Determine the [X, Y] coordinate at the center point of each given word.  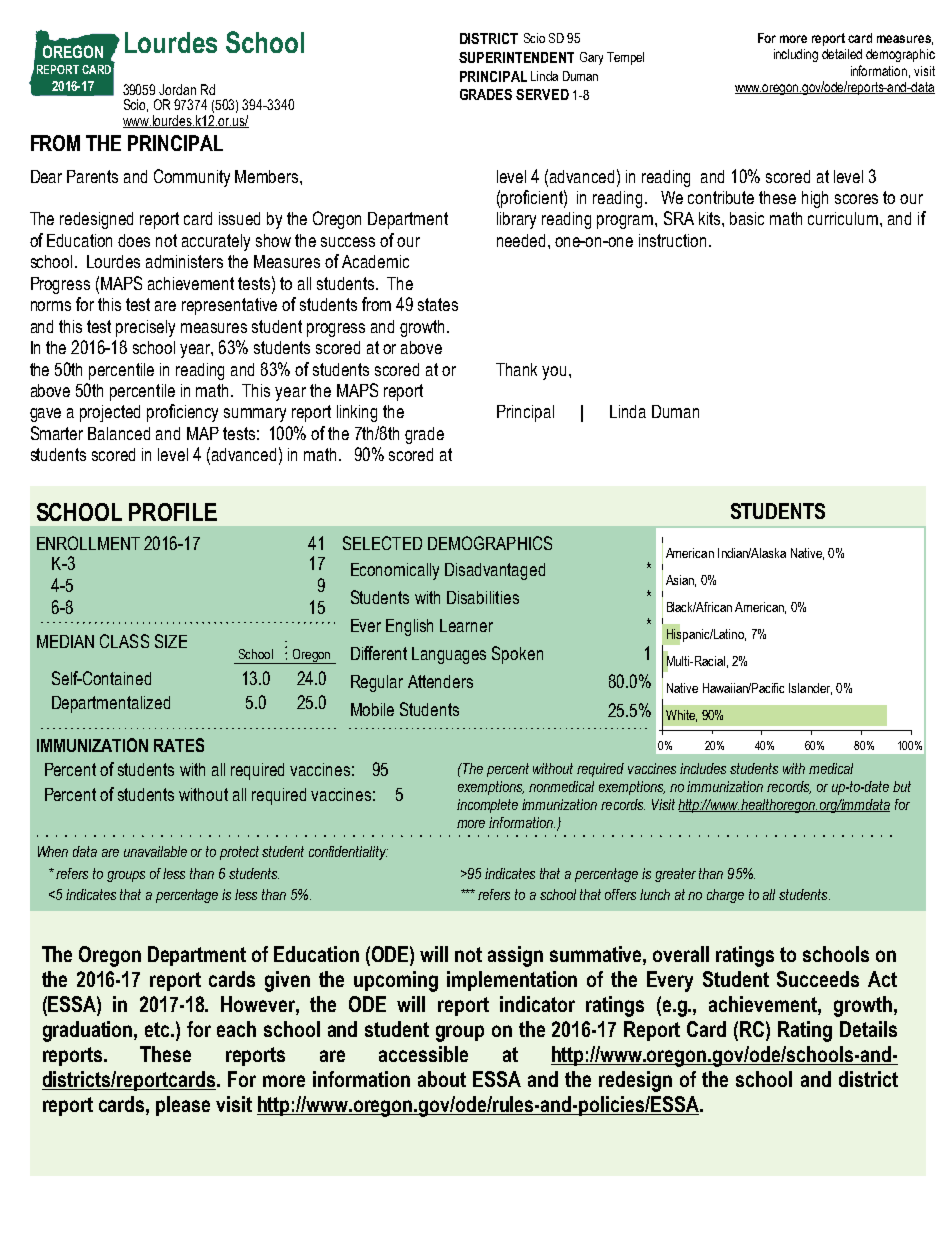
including [796, 55]
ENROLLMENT [88, 543]
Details [868, 1029]
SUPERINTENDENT [516, 57]
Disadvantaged [495, 571]
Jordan [177, 89]
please [183, 1106]
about [442, 1079]
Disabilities [483, 597]
